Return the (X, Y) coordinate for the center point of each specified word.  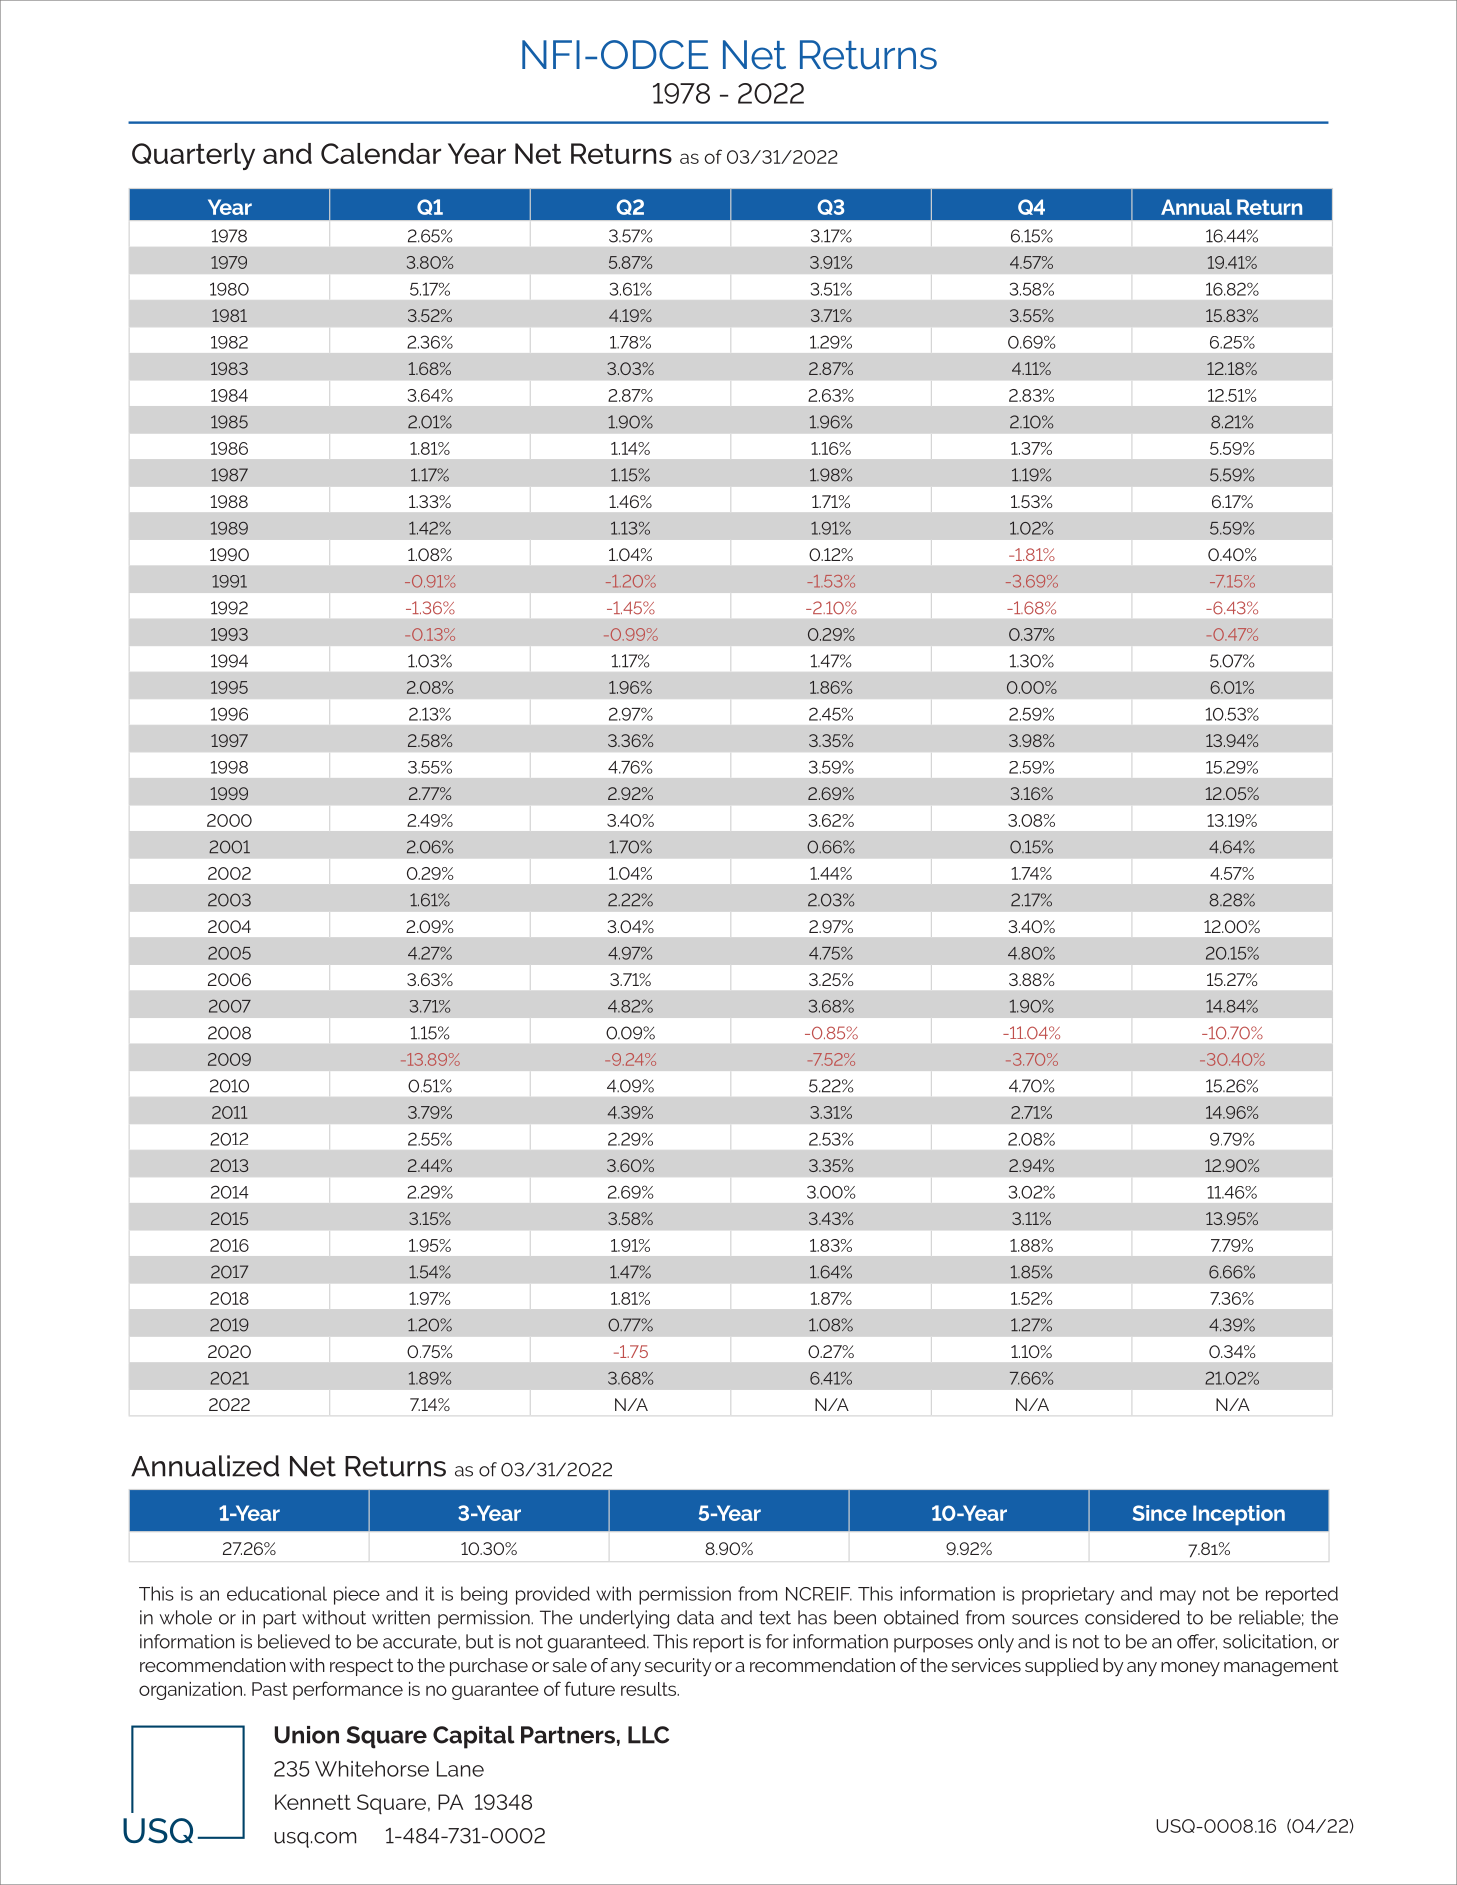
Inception (1239, 1515)
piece (357, 1595)
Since (1160, 1513)
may (1178, 1597)
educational (277, 1593)
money (1190, 1669)
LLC (648, 1735)
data (695, 1617)
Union (306, 1735)
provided (553, 1595)
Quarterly (193, 156)
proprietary (1068, 1595)
